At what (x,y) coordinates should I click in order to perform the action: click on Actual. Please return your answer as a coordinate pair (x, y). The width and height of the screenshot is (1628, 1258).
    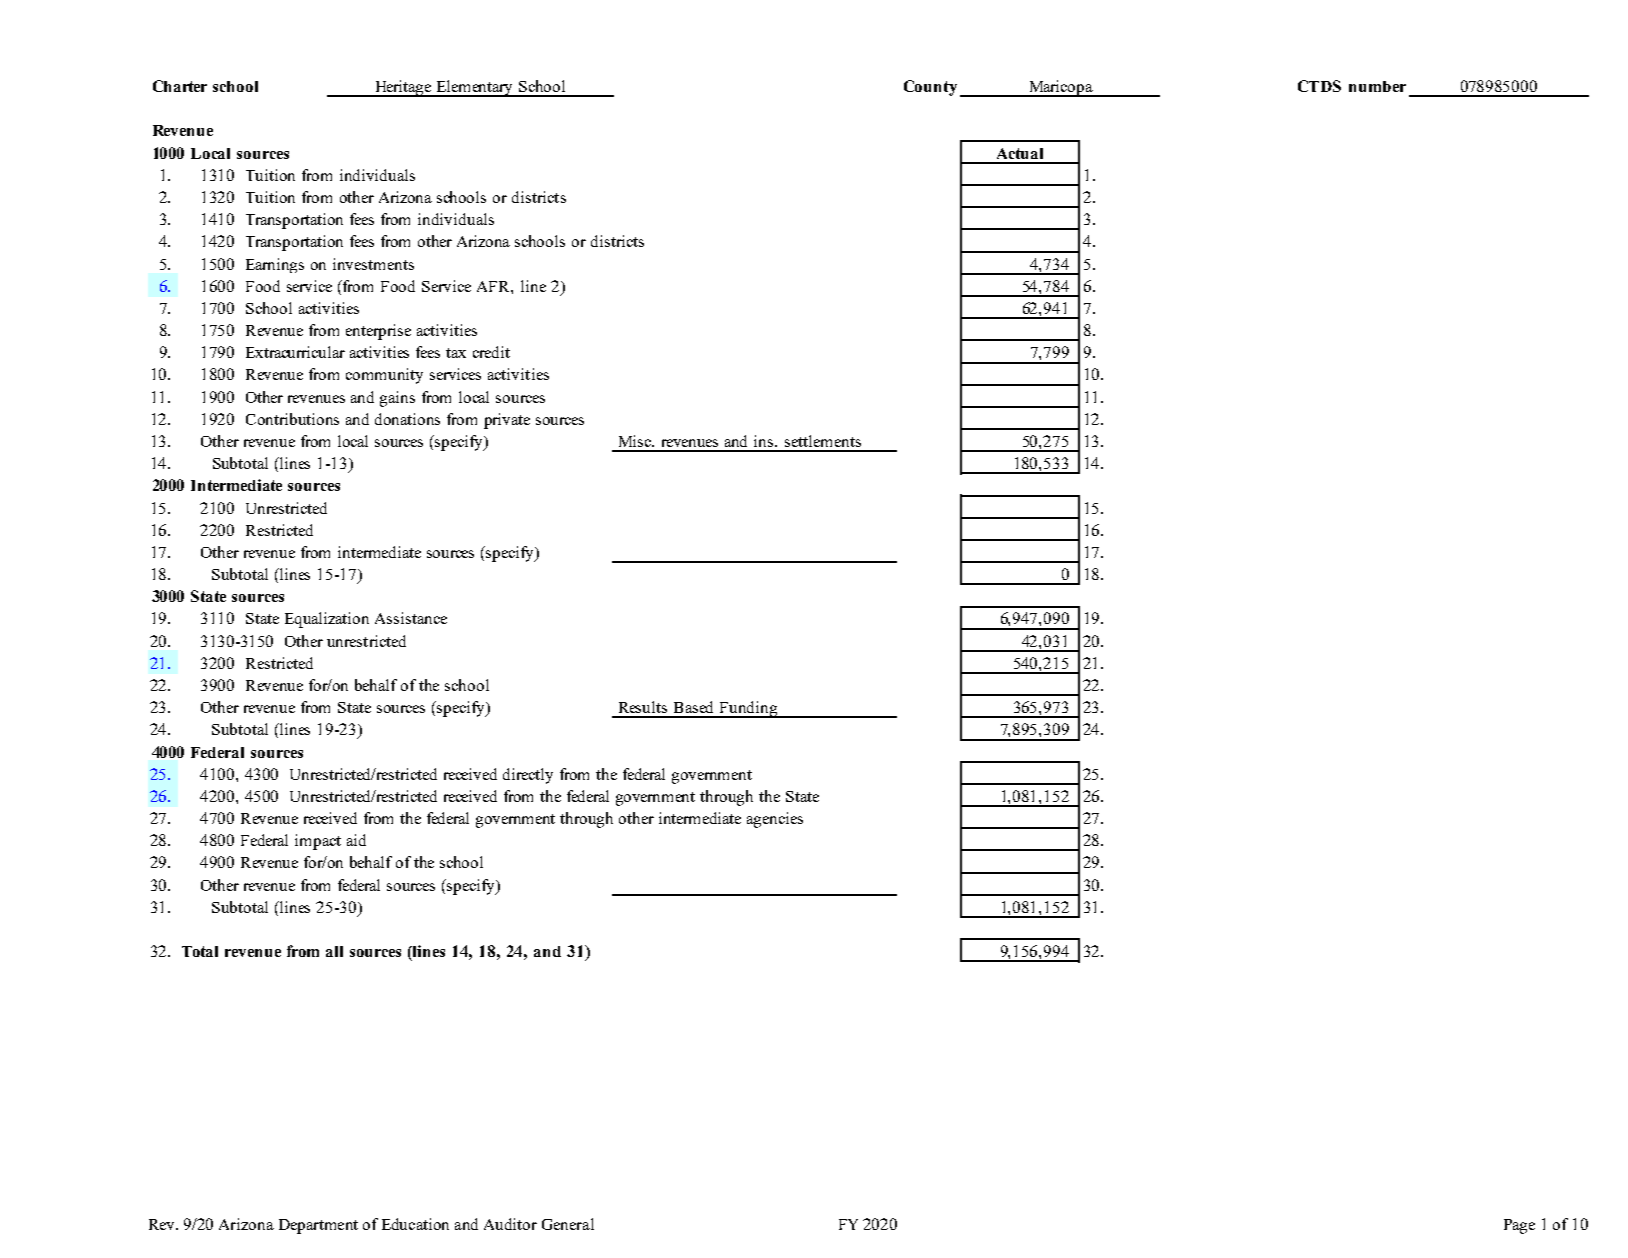
    Looking at the image, I should click on (1020, 153).
